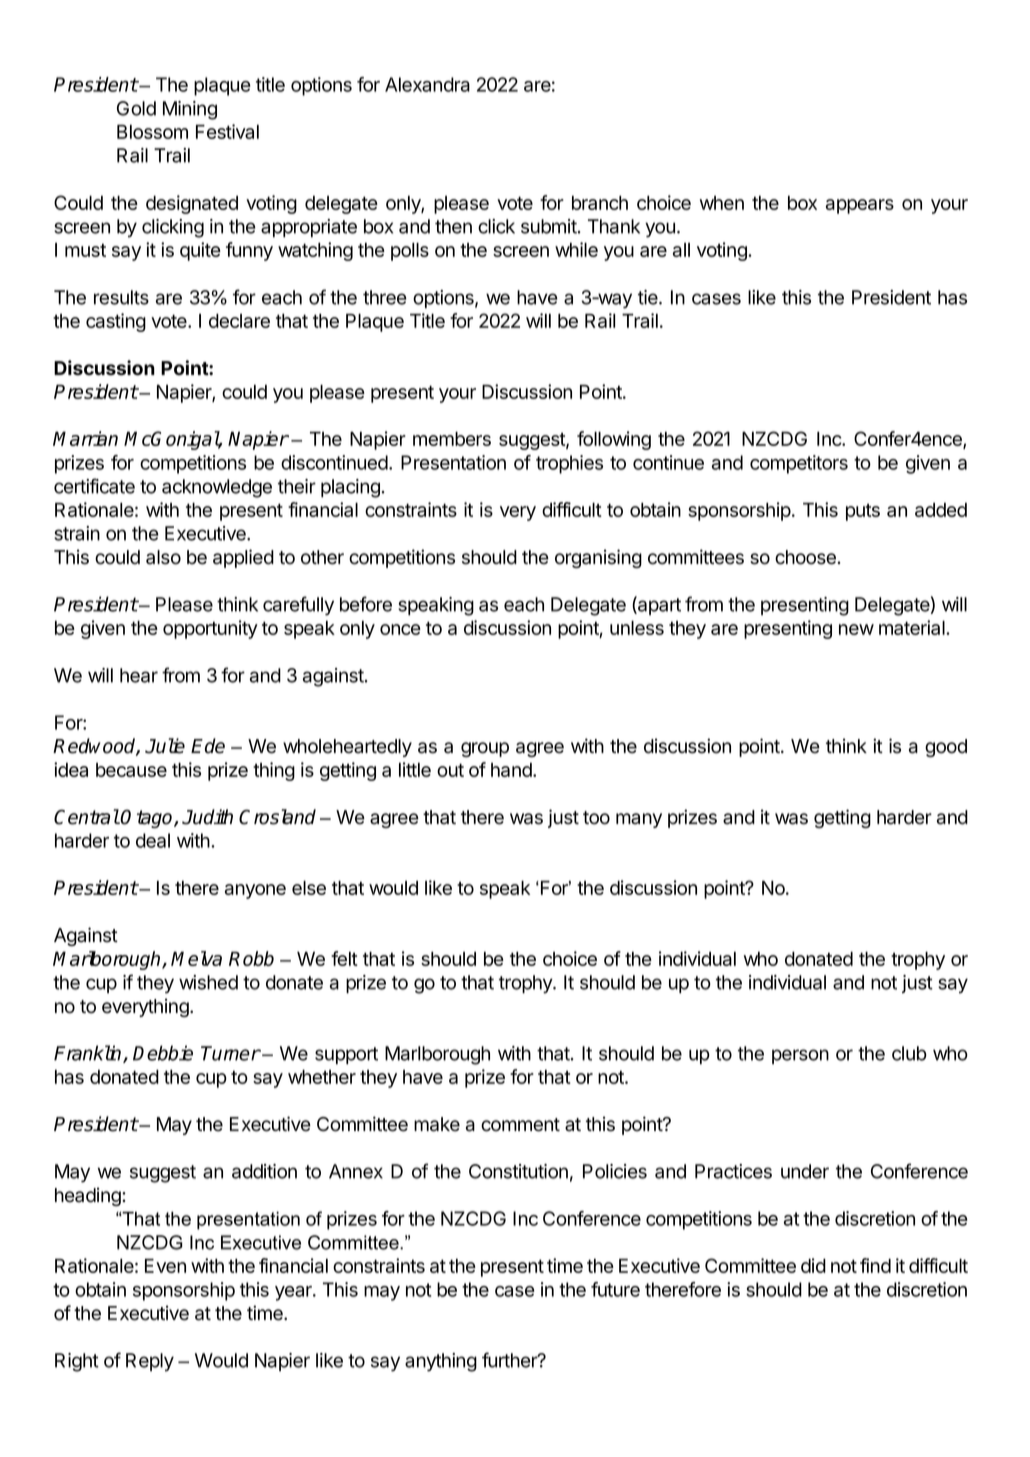 The image size is (1030, 1457). What do you see at coordinates (863, 512) in the screenshot?
I see `puts` at bounding box center [863, 512].
